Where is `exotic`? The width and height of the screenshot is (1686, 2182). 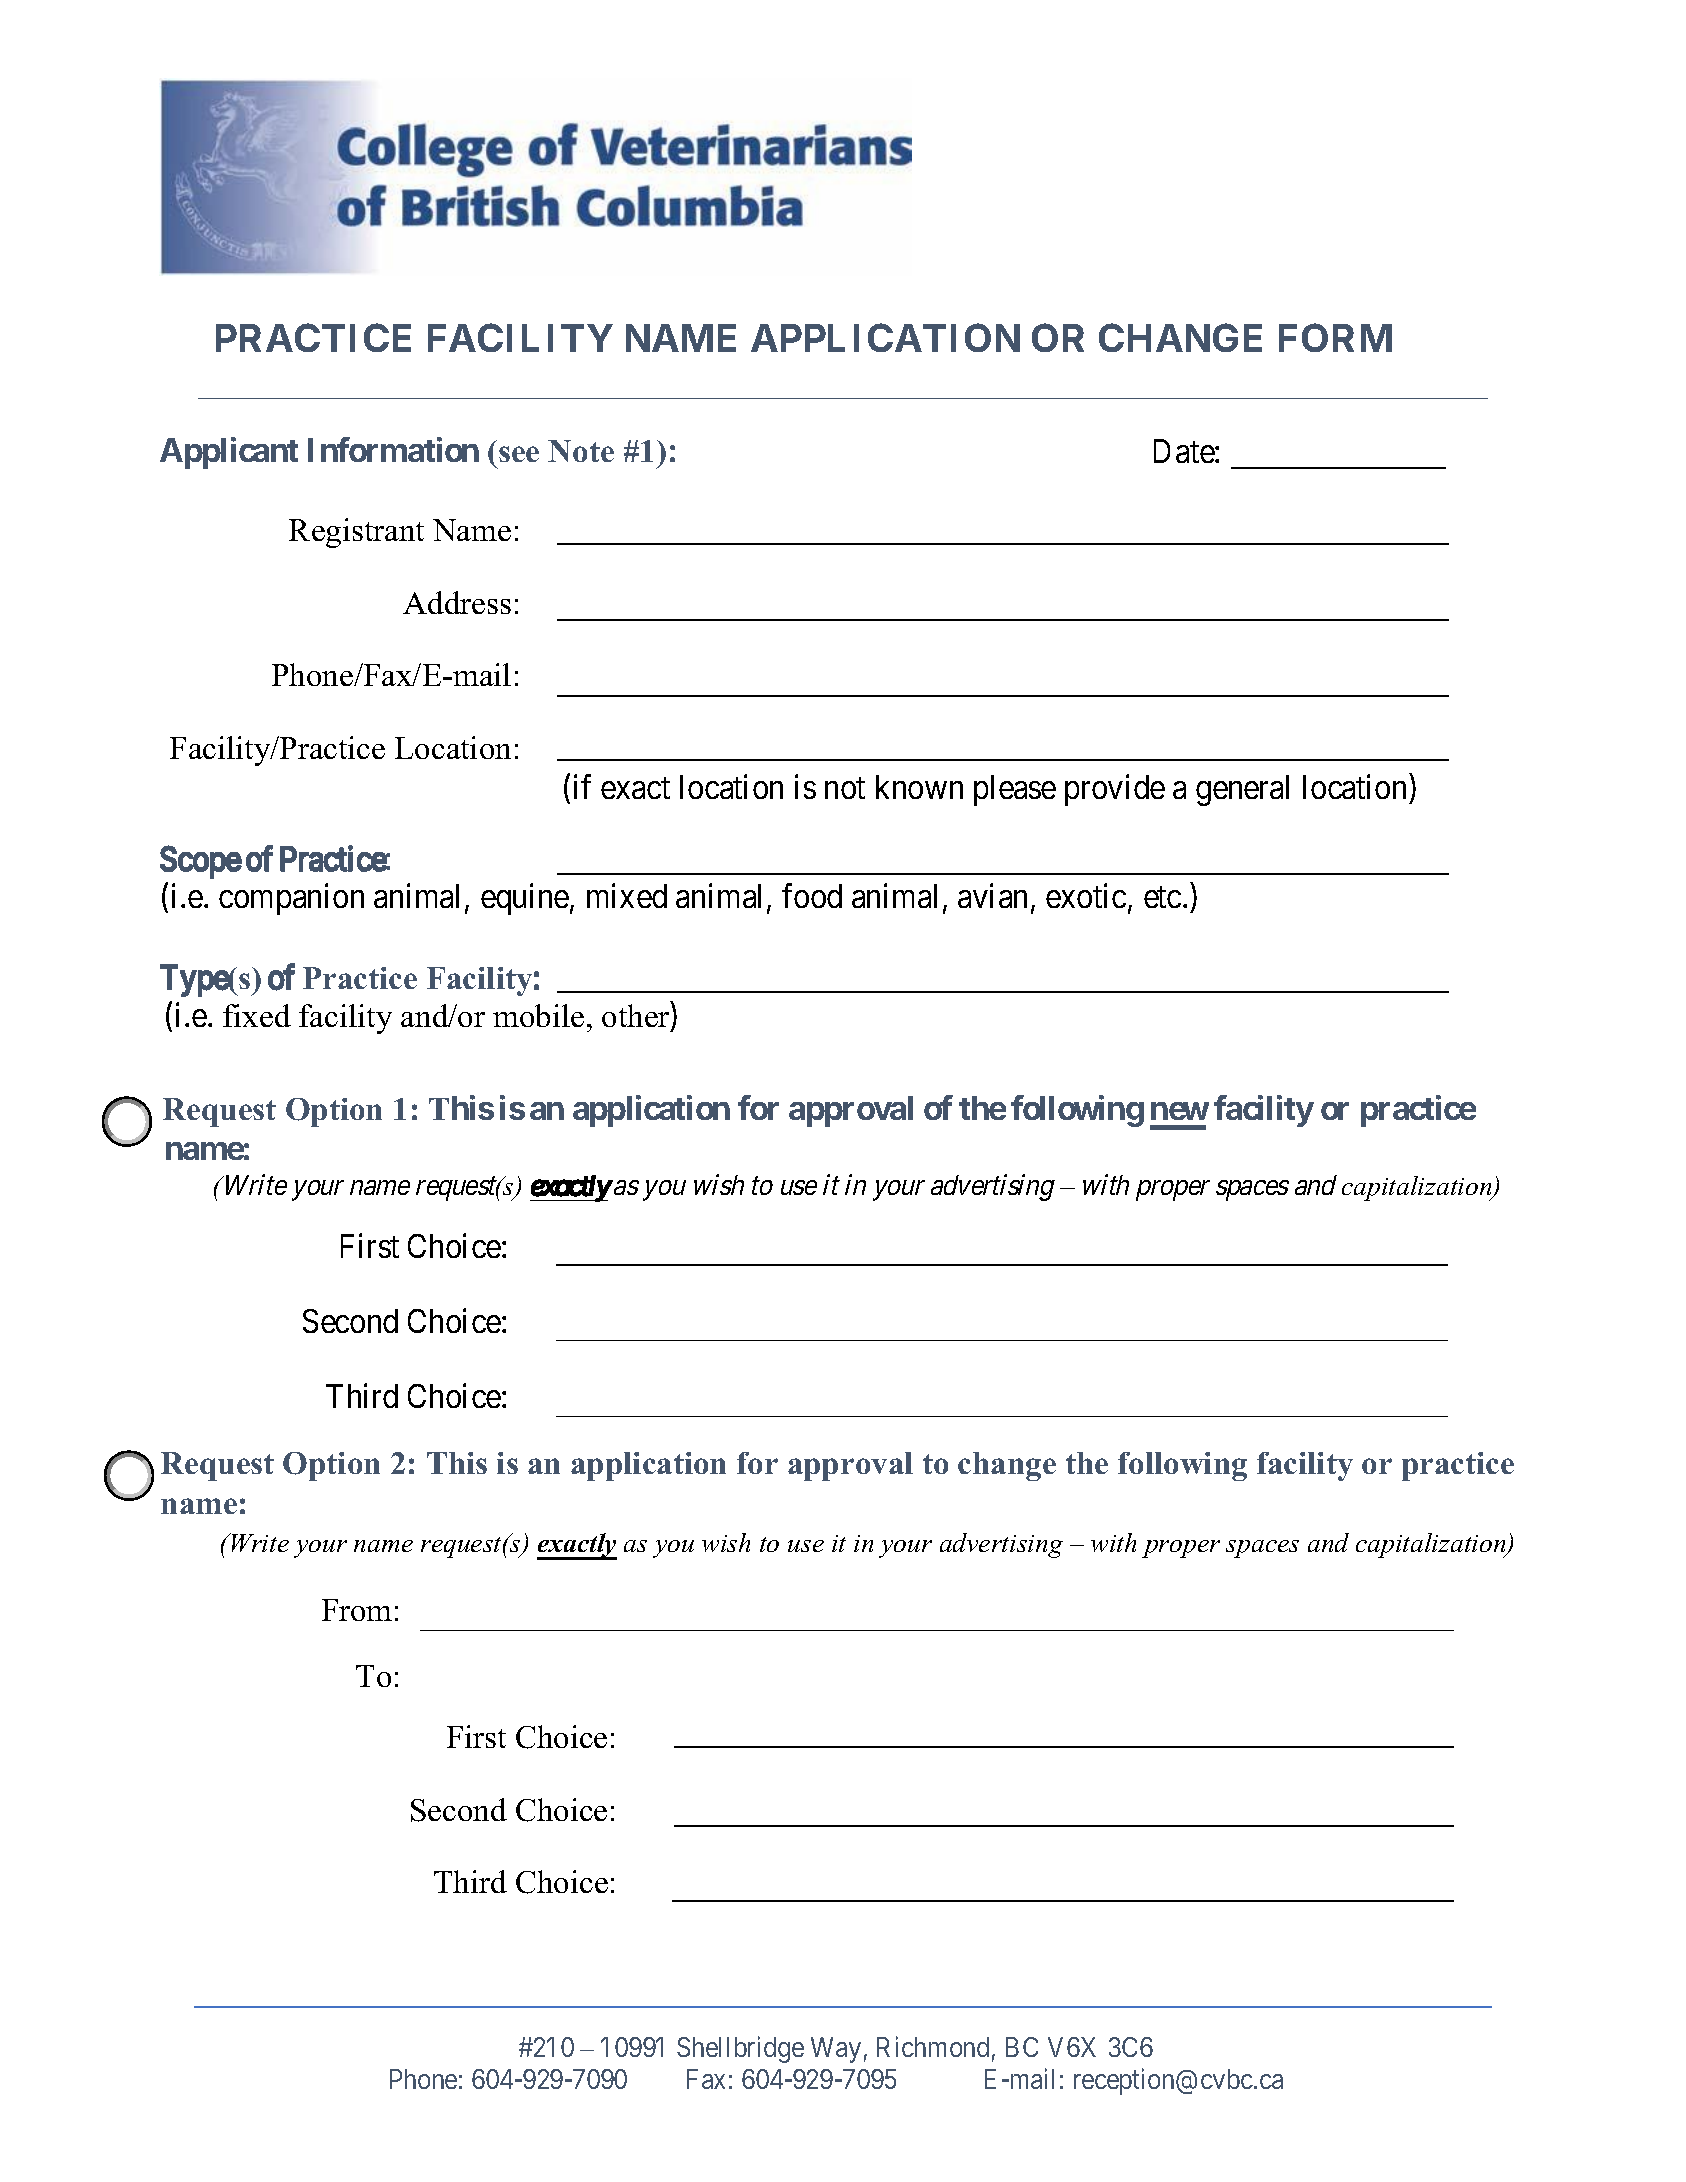 exotic is located at coordinates (1086, 896).
